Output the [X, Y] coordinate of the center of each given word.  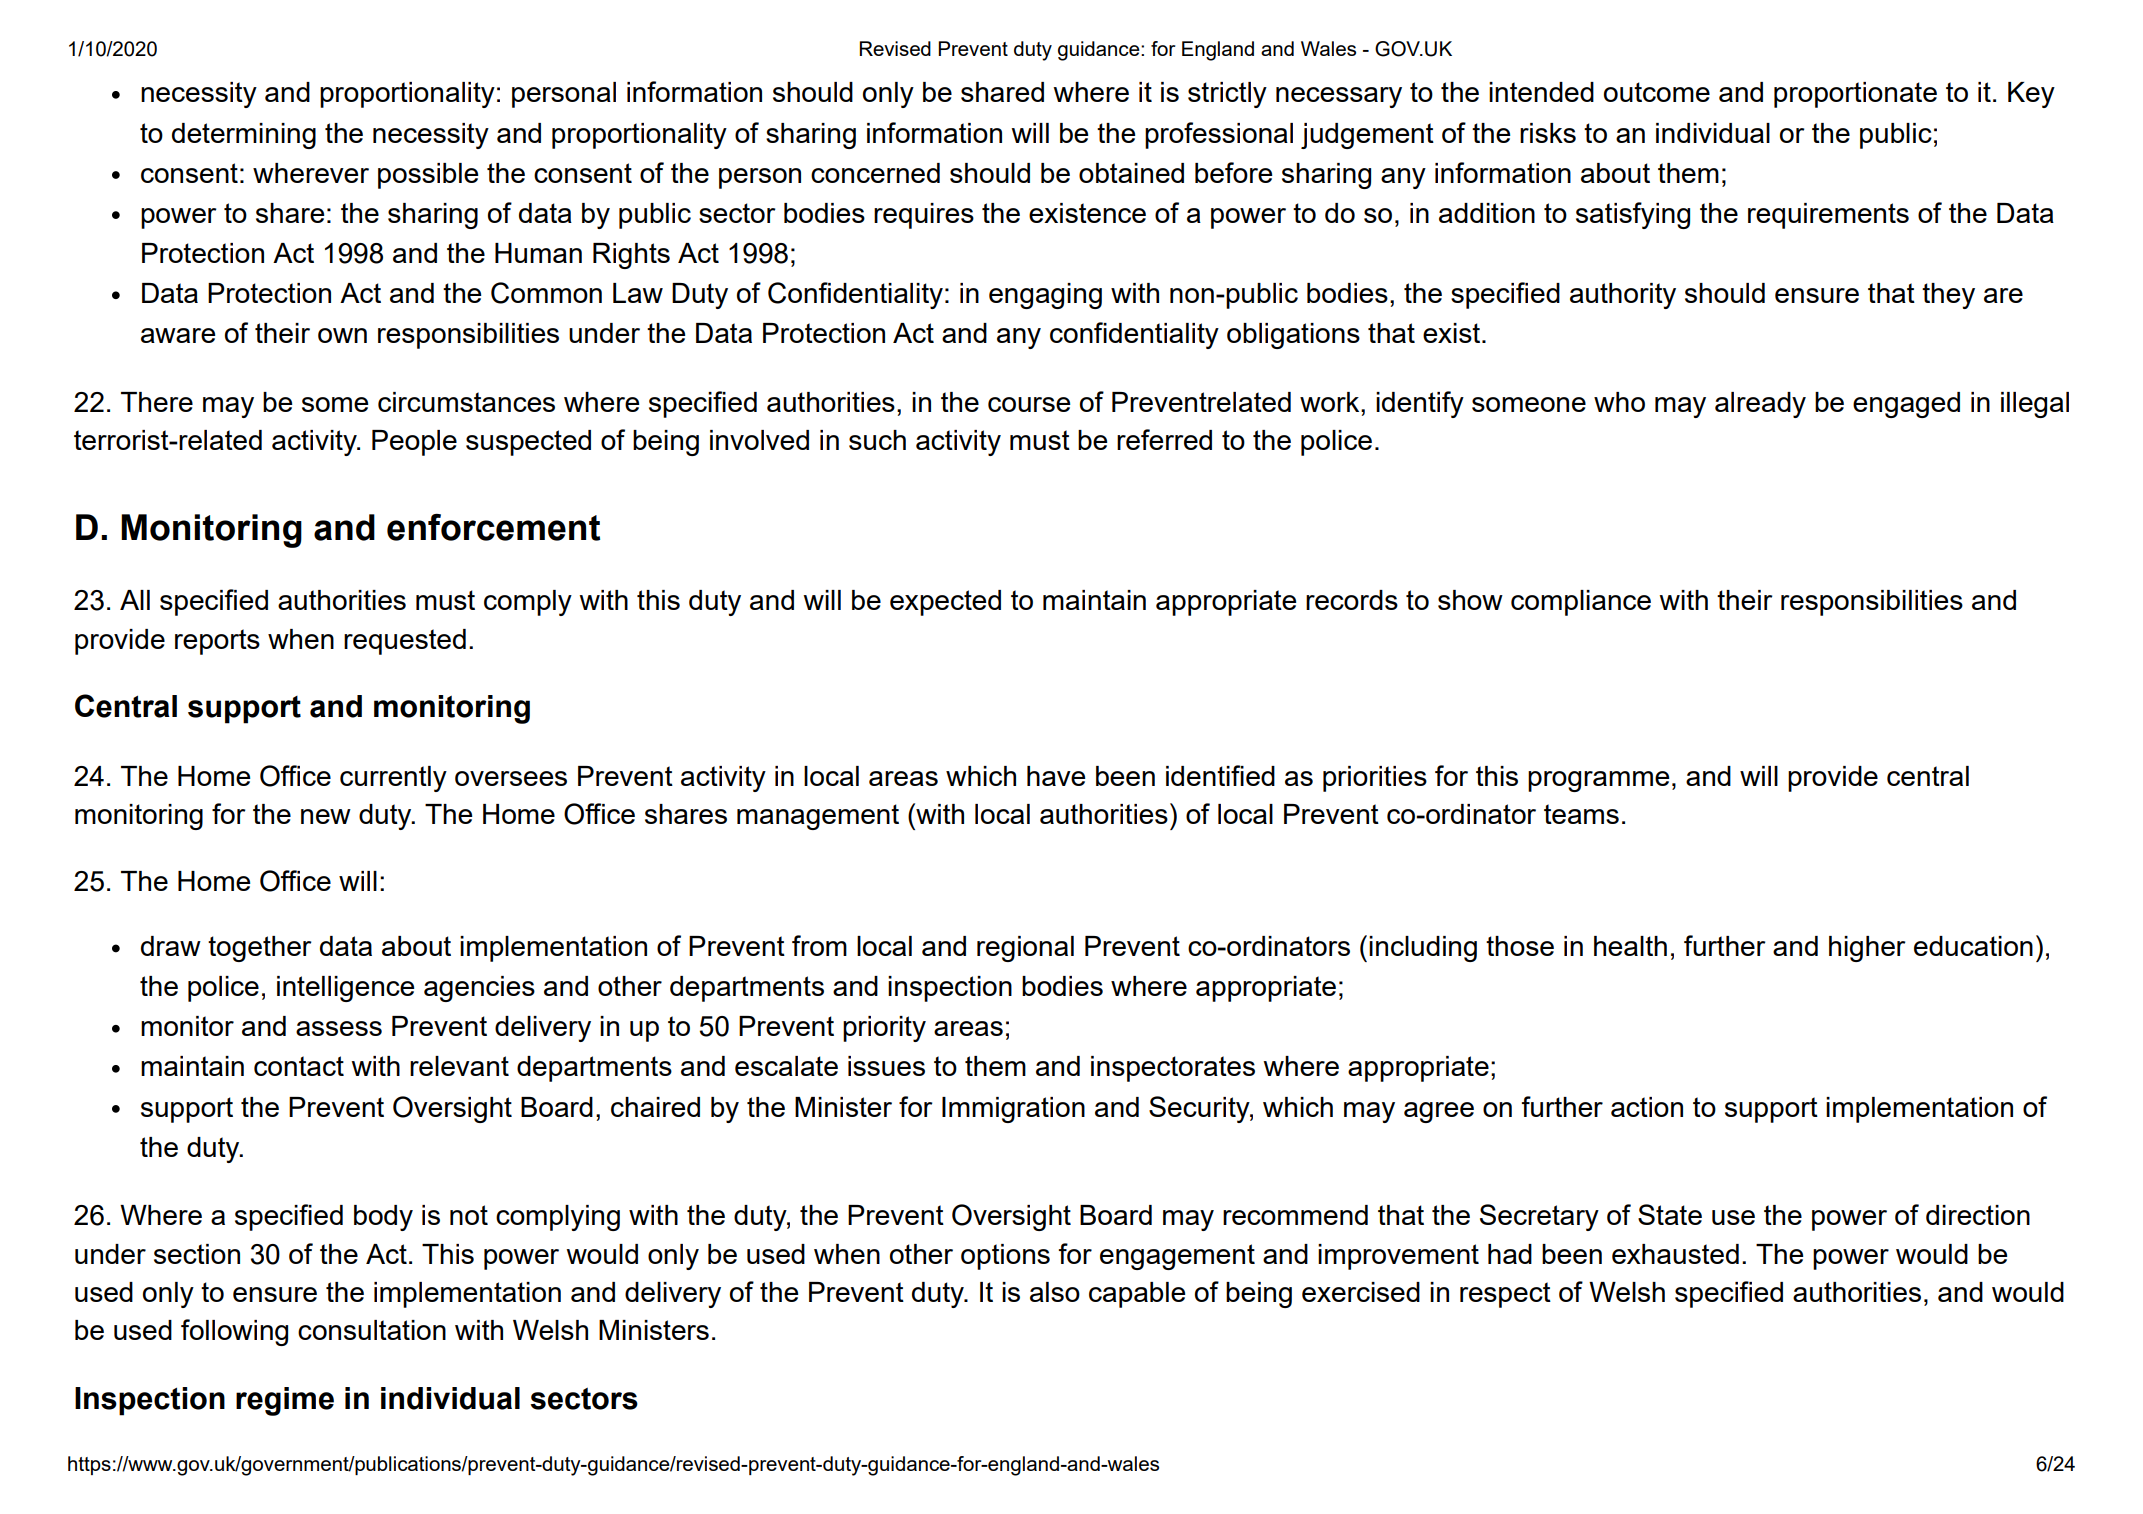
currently [393, 779]
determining [244, 136]
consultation [372, 1330]
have [1056, 776]
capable [1137, 1295]
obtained [1131, 173]
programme [1598, 781]
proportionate [1855, 95]
